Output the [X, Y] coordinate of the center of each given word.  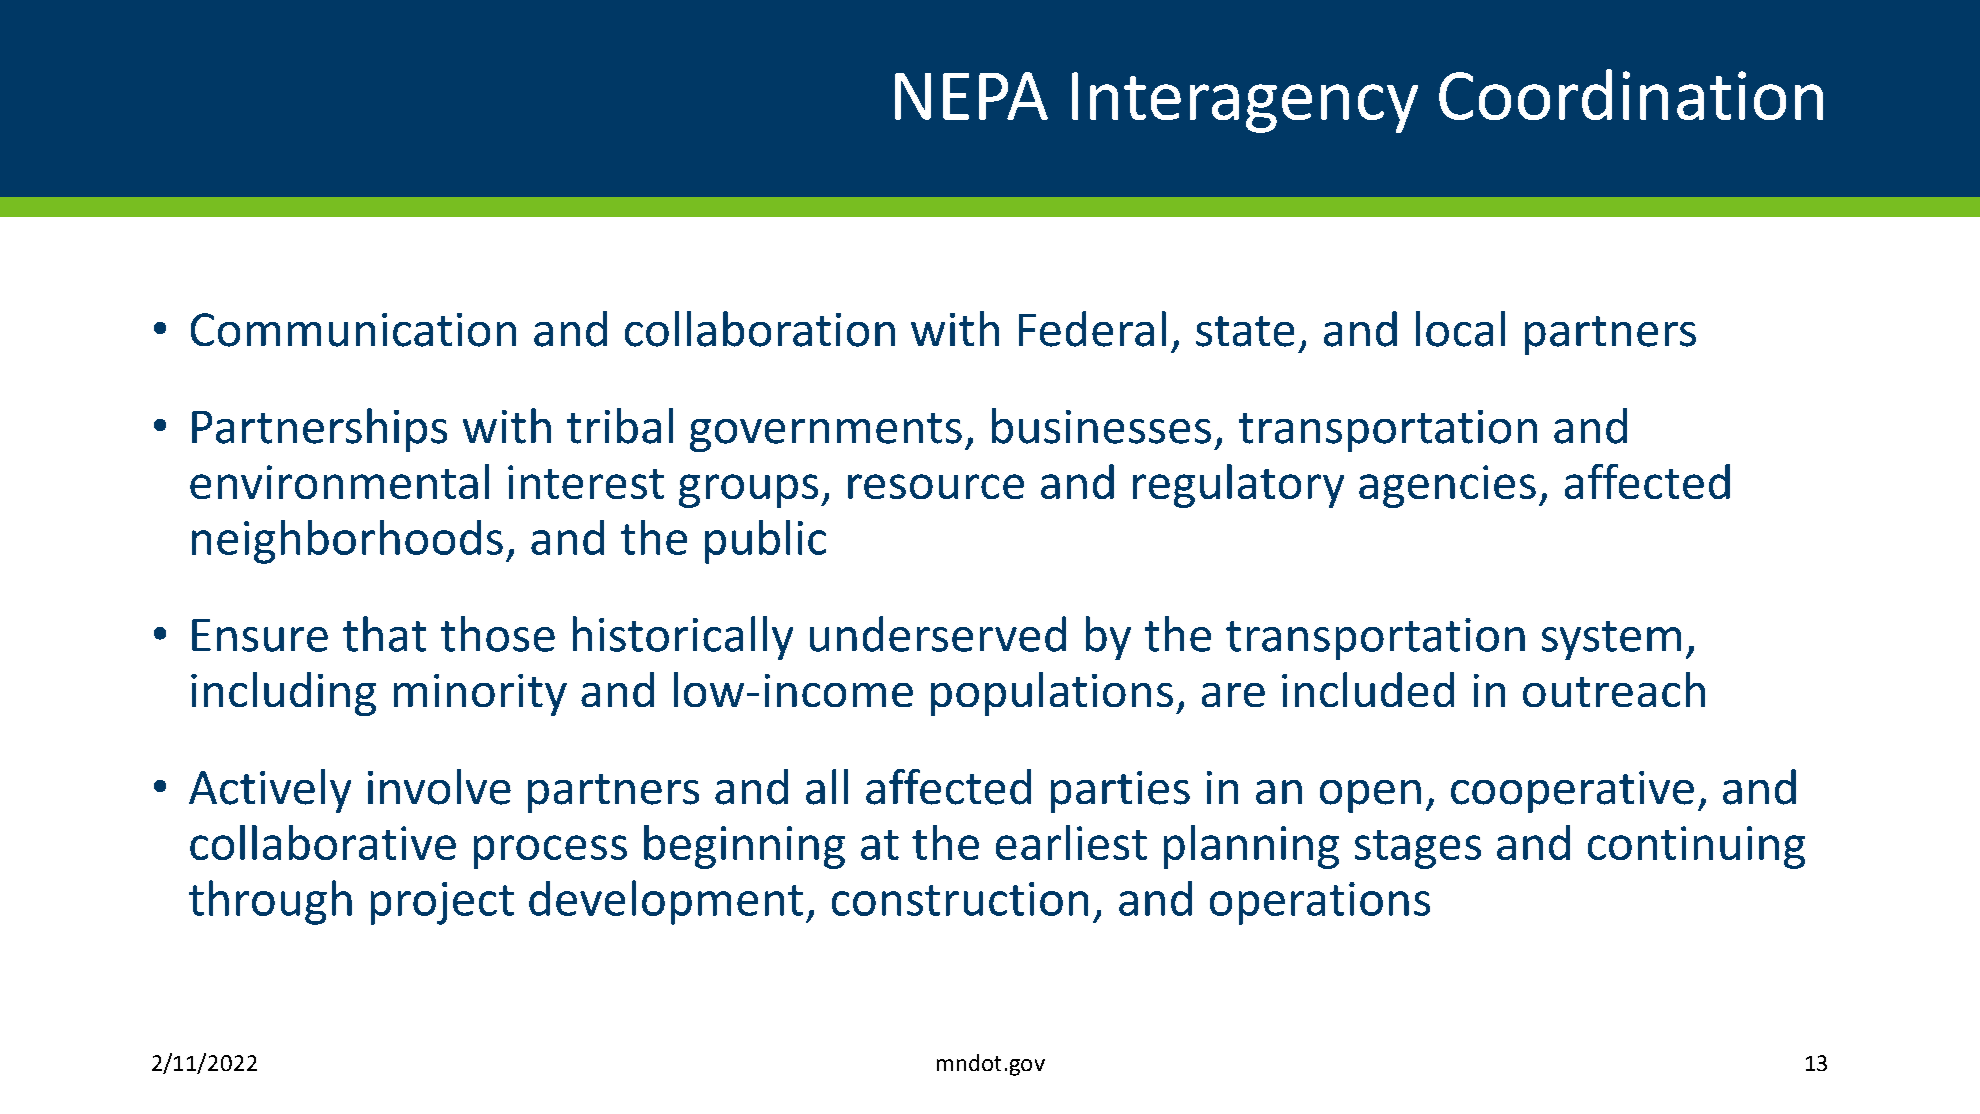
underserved [938, 634]
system [1611, 640]
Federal [1092, 329]
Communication [353, 330]
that [384, 634]
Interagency [1245, 102]
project [442, 903]
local [1460, 329]
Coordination [1631, 94]
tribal [620, 426]
